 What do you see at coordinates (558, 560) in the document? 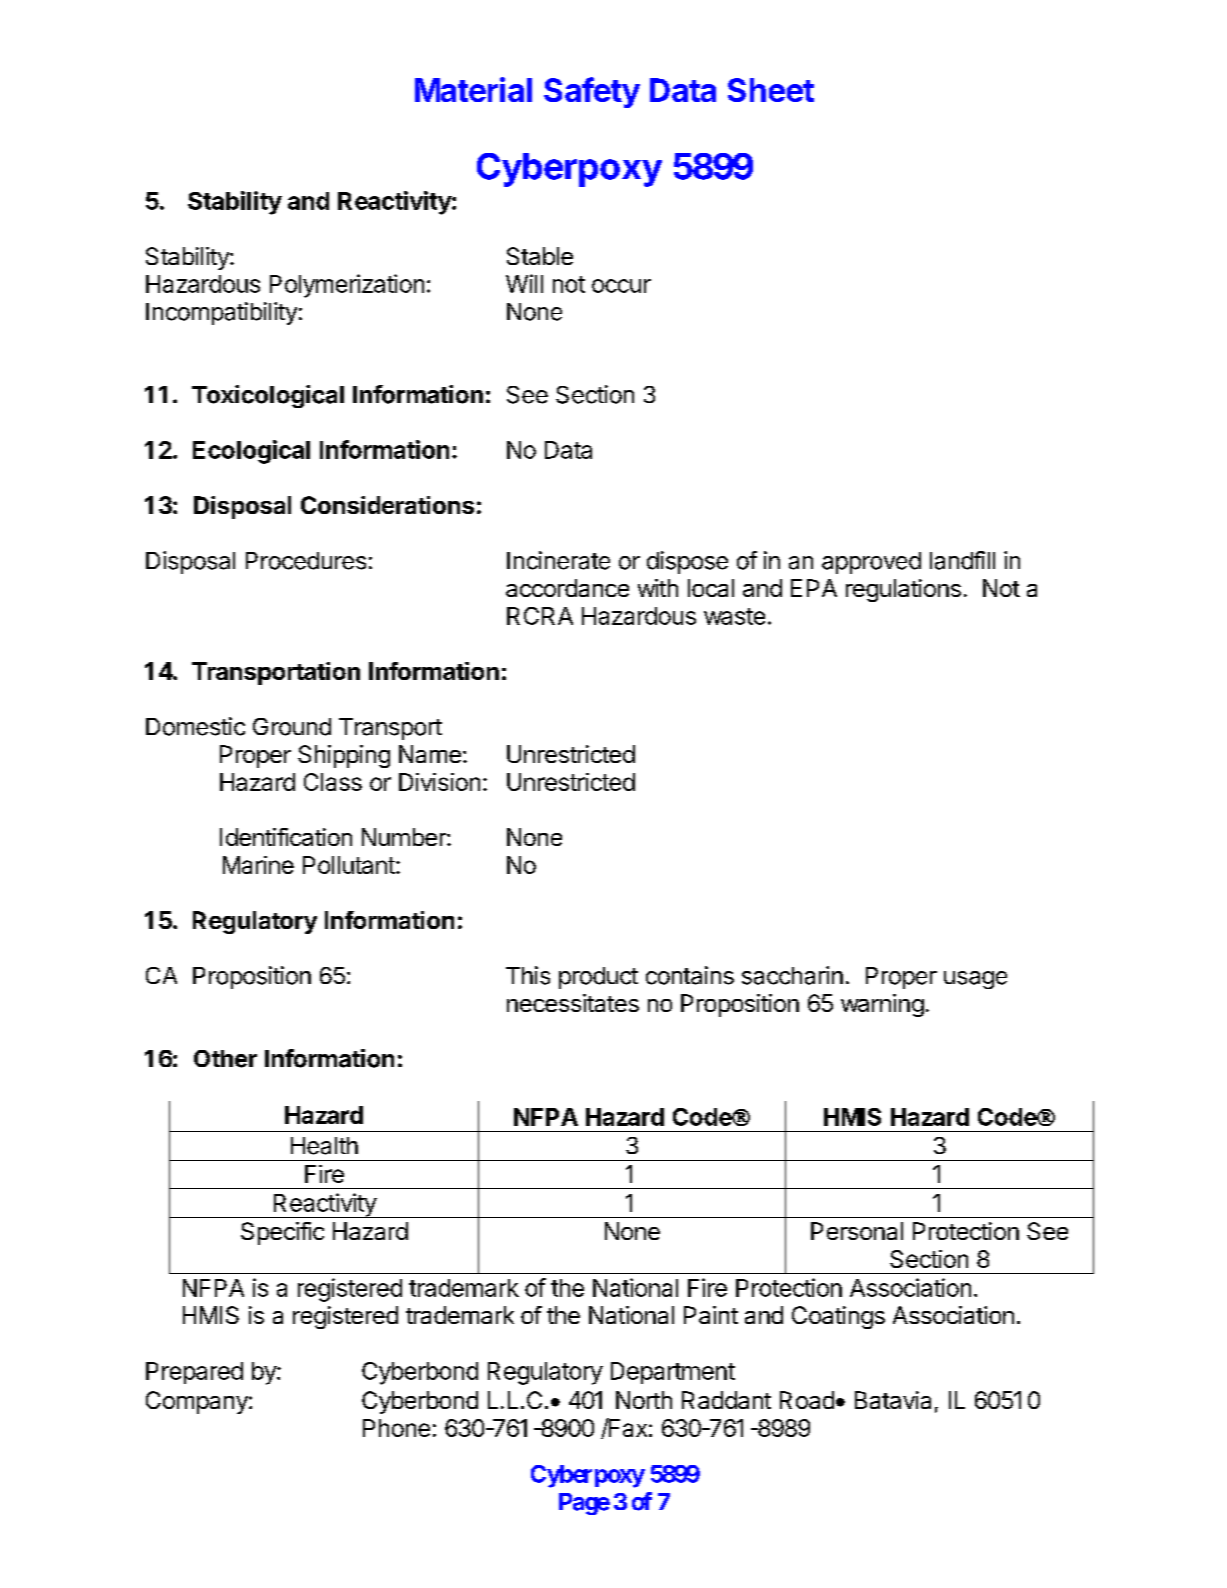
I see `Incinerate` at bounding box center [558, 560].
